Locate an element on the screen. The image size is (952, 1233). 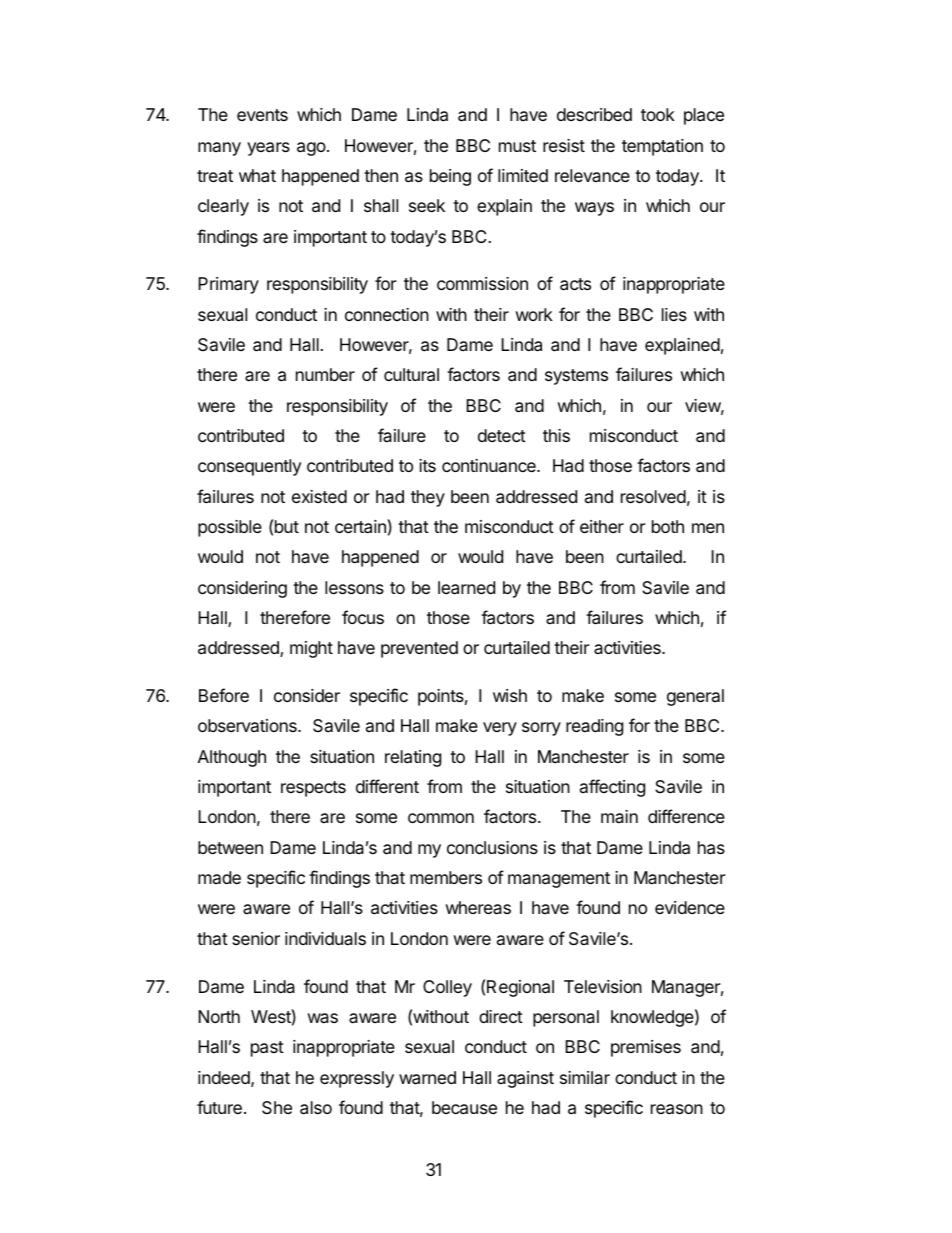
resolved is located at coordinates (653, 496).
